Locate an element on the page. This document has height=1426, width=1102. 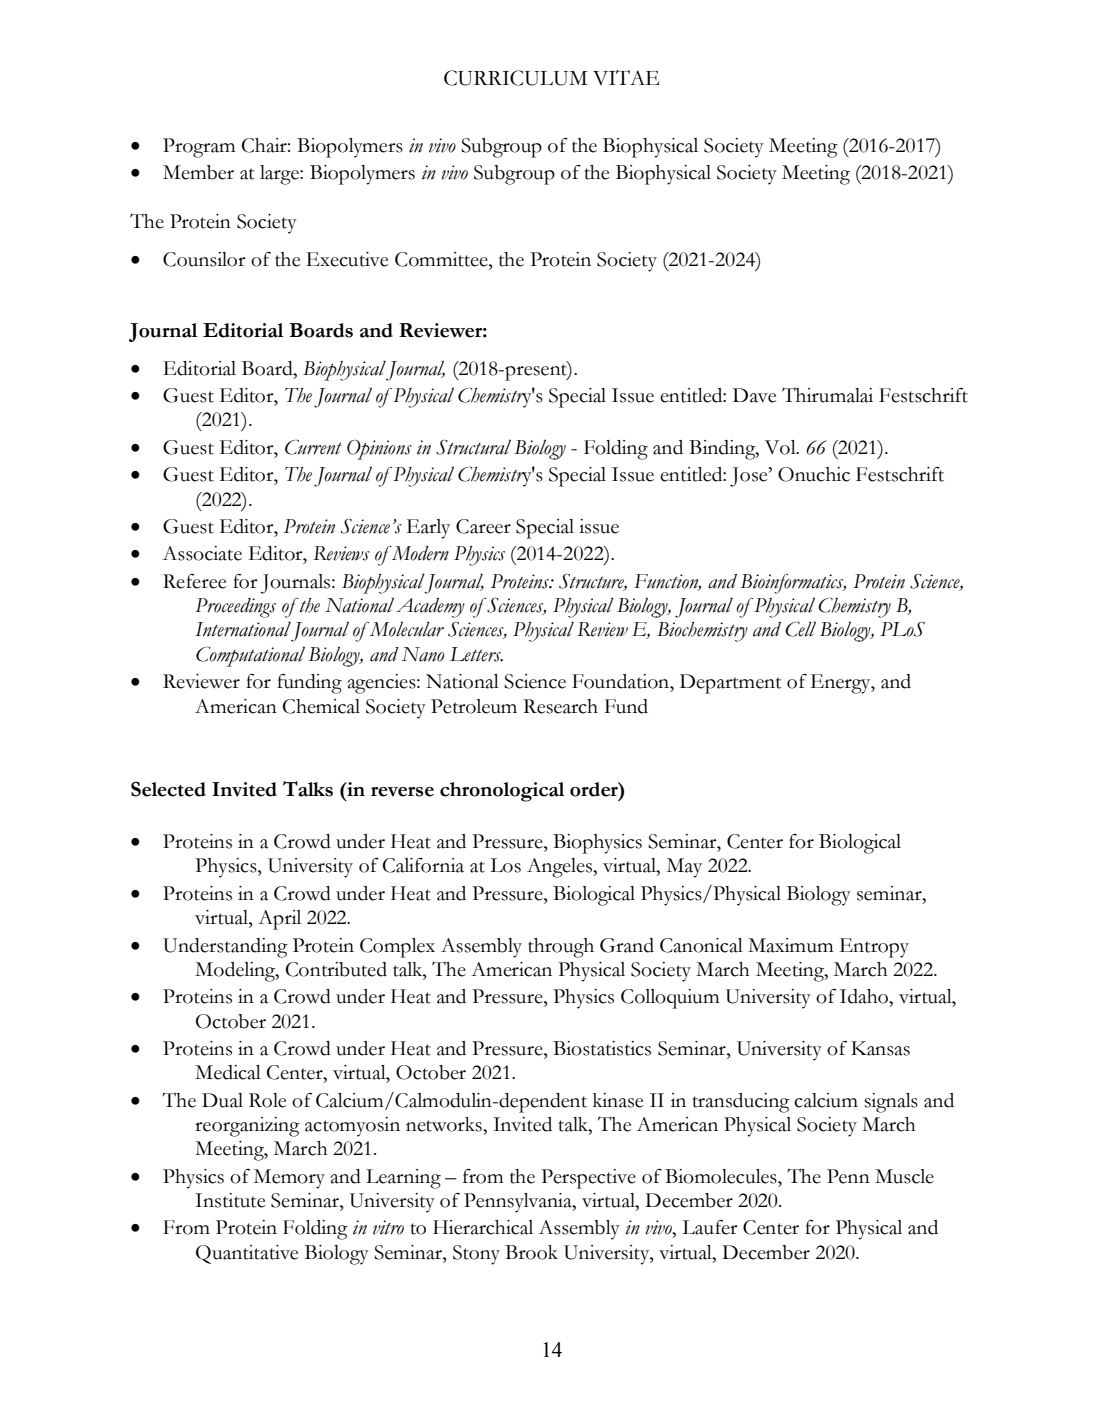
Structural is located at coordinates (473, 447).
